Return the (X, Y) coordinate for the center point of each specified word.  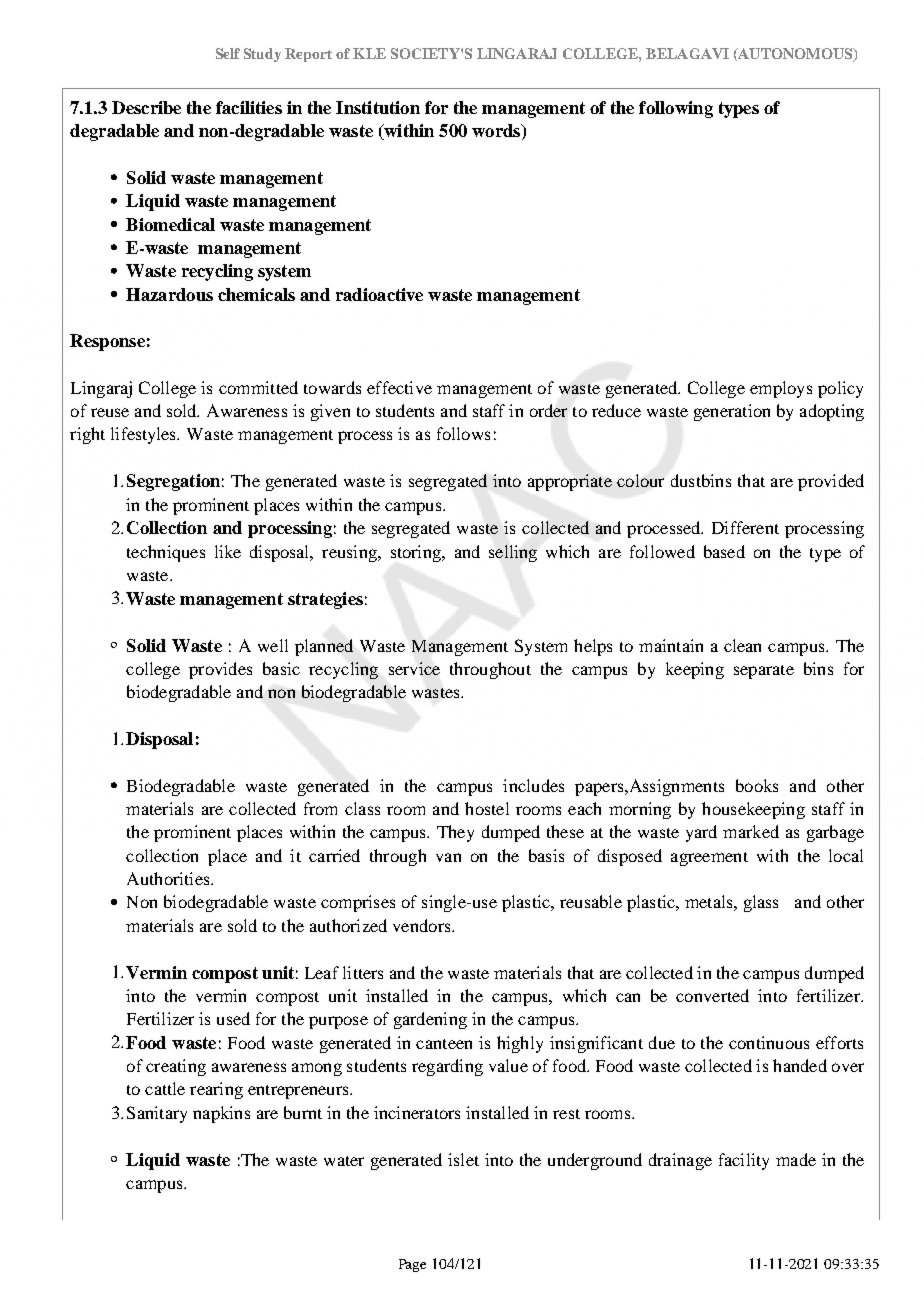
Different (745, 527)
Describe (146, 107)
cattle (165, 1088)
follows (463, 433)
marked (751, 831)
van (448, 857)
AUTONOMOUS (795, 55)
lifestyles (145, 435)
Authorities (169, 878)
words (497, 132)
